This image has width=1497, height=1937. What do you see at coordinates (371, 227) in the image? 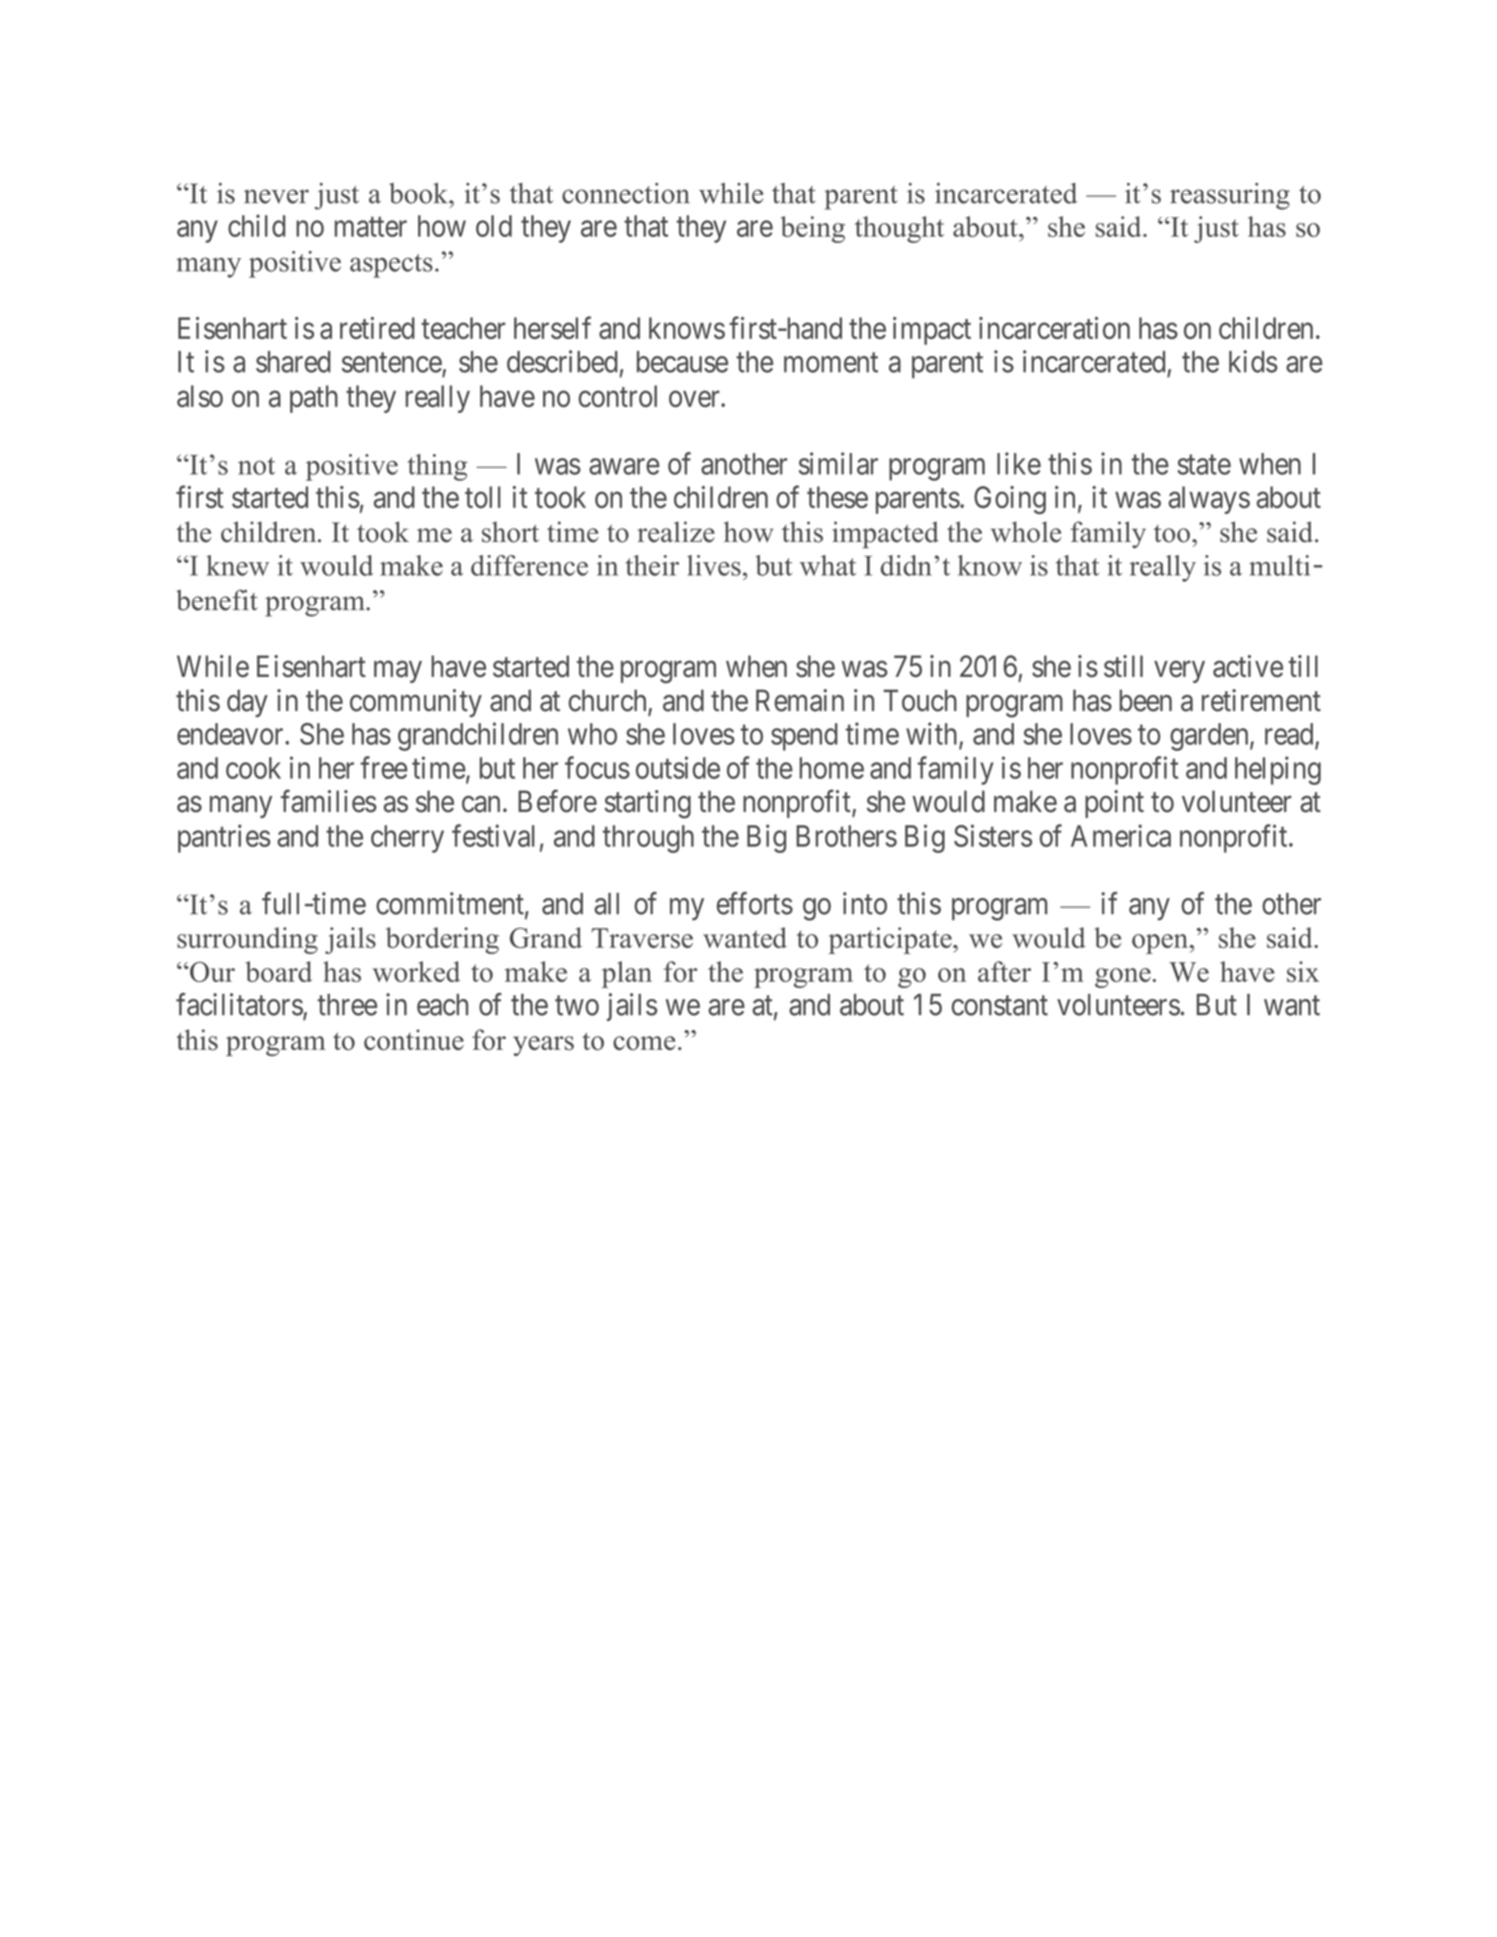
I see `matter` at bounding box center [371, 227].
